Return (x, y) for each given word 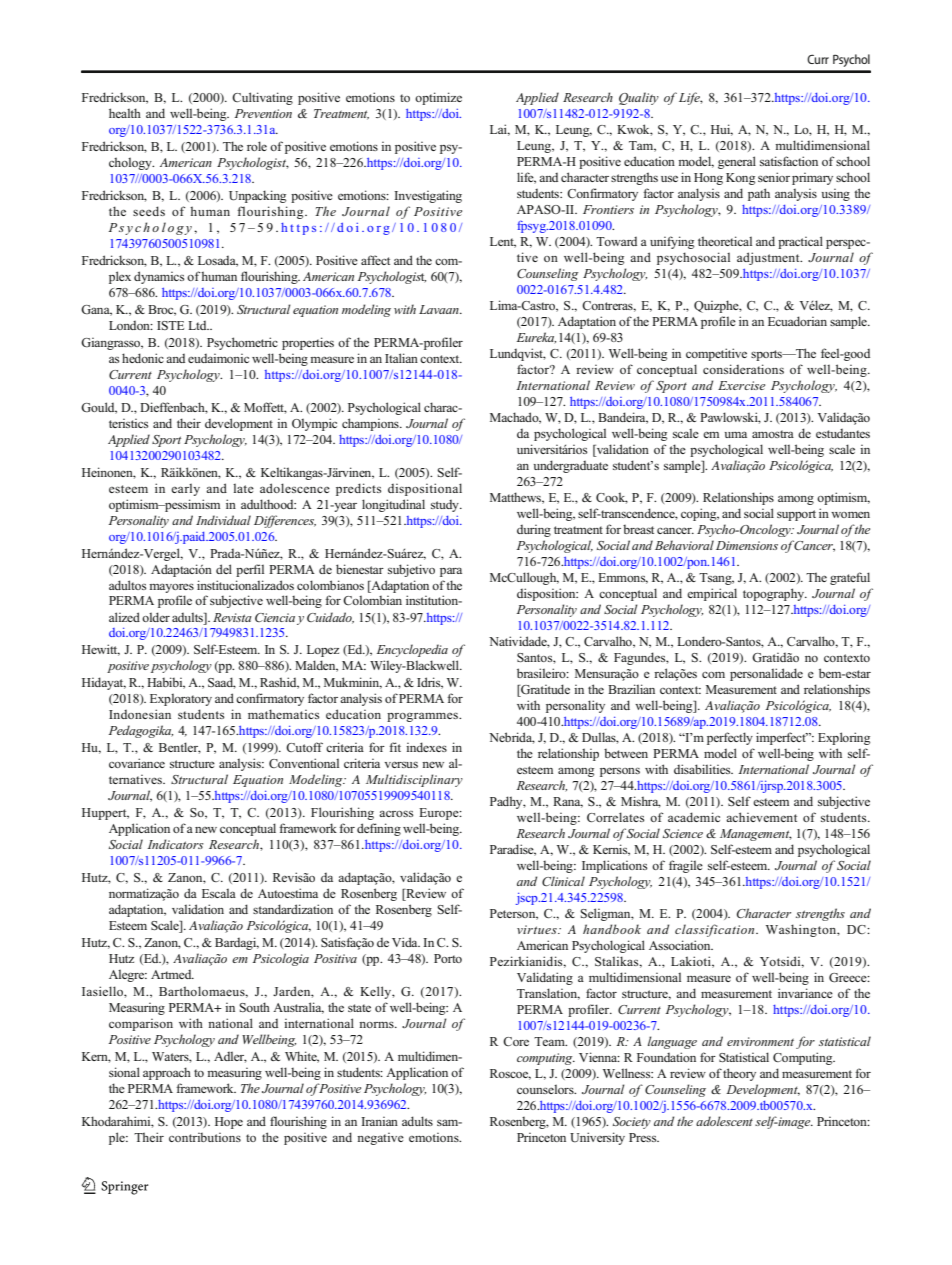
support (796, 515)
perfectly (730, 738)
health (125, 113)
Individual (223, 520)
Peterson (514, 914)
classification (716, 930)
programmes (423, 717)
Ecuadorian (797, 321)
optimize (438, 98)
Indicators (175, 844)
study (446, 506)
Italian (401, 358)
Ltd (198, 325)
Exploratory (181, 699)
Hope (229, 1123)
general (737, 162)
